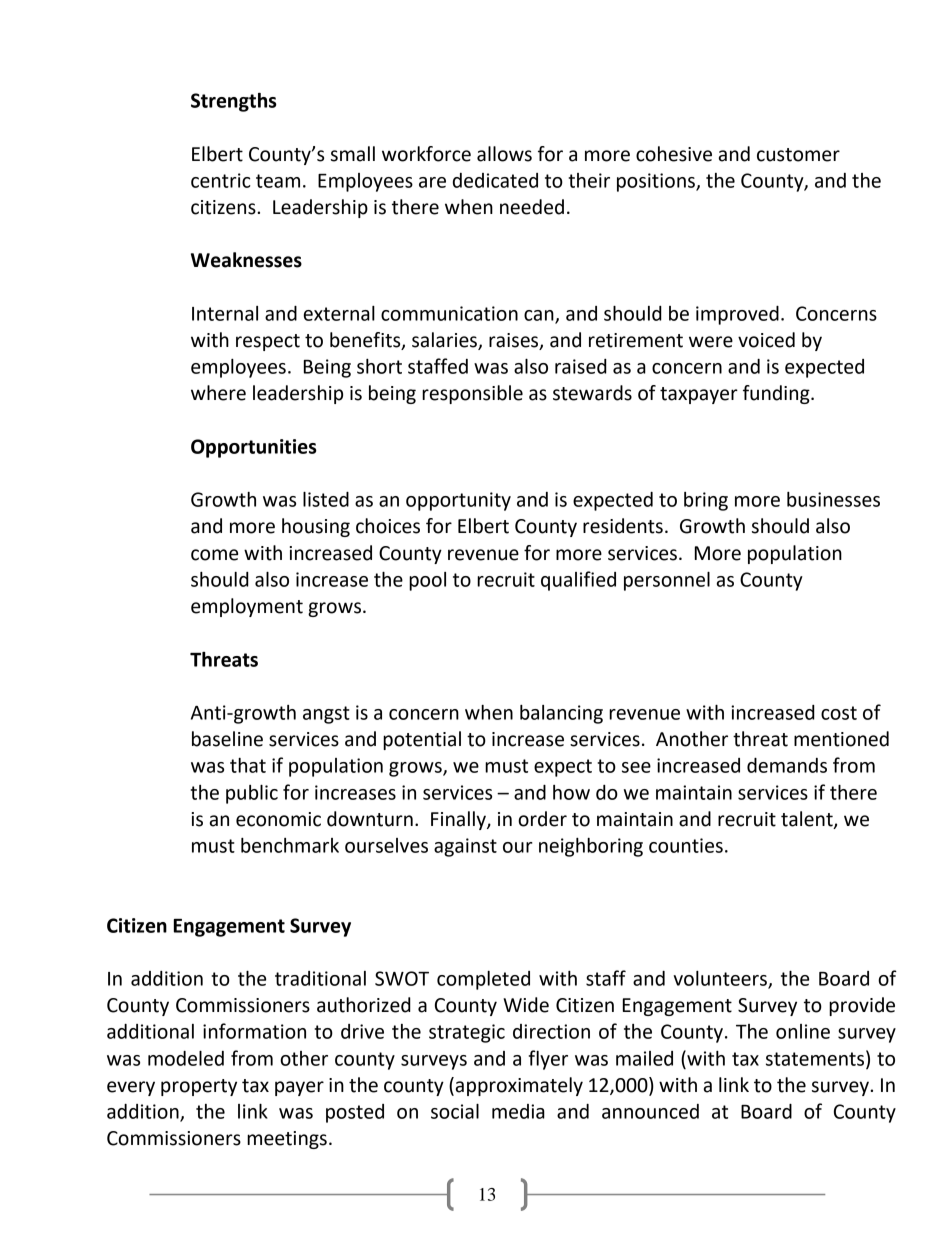 The width and height of the screenshot is (952, 1233). What do you see at coordinates (290, 845) in the screenshot?
I see `benchmark` at bounding box center [290, 845].
